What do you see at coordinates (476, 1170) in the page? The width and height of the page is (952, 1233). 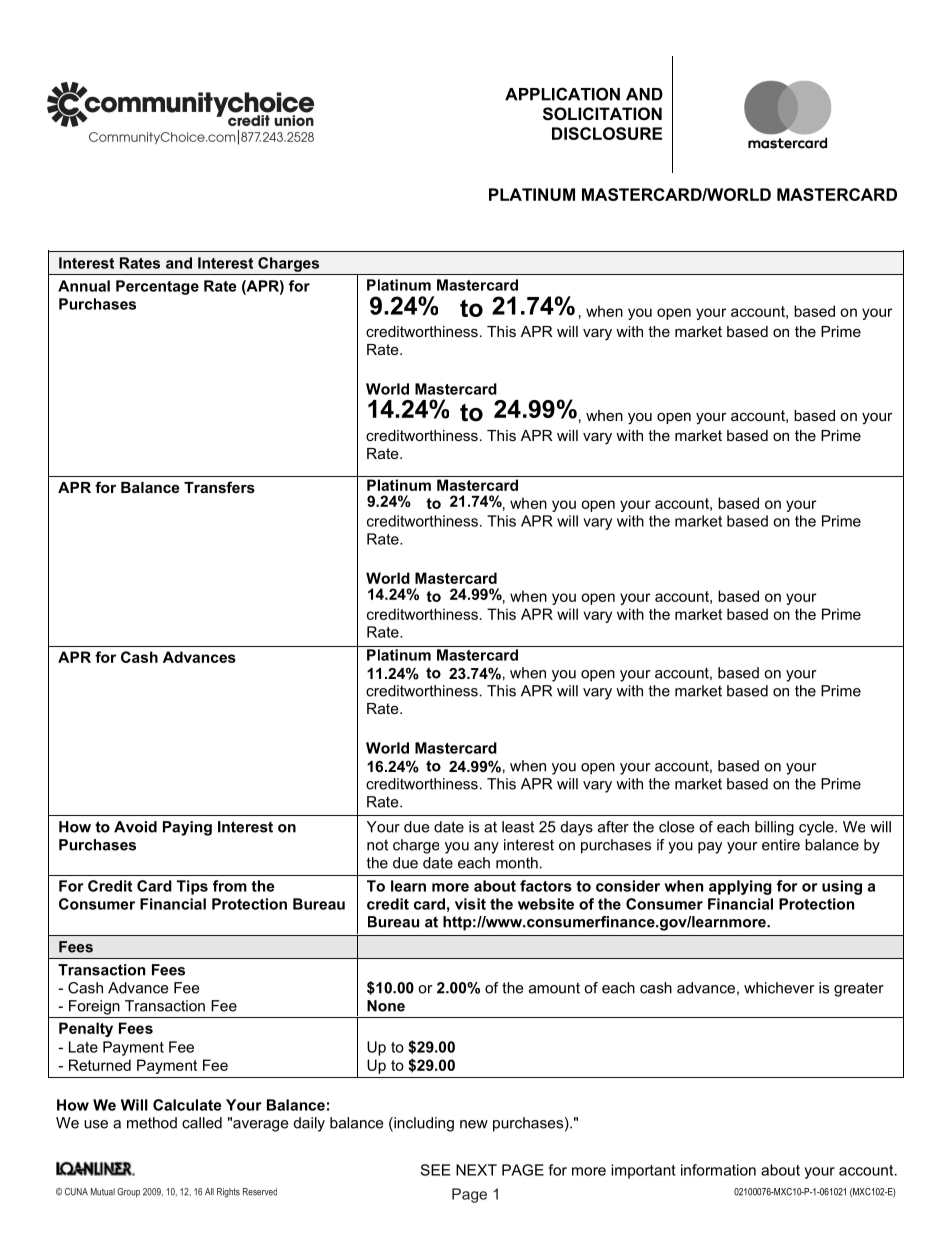 I see `NEXT` at bounding box center [476, 1170].
